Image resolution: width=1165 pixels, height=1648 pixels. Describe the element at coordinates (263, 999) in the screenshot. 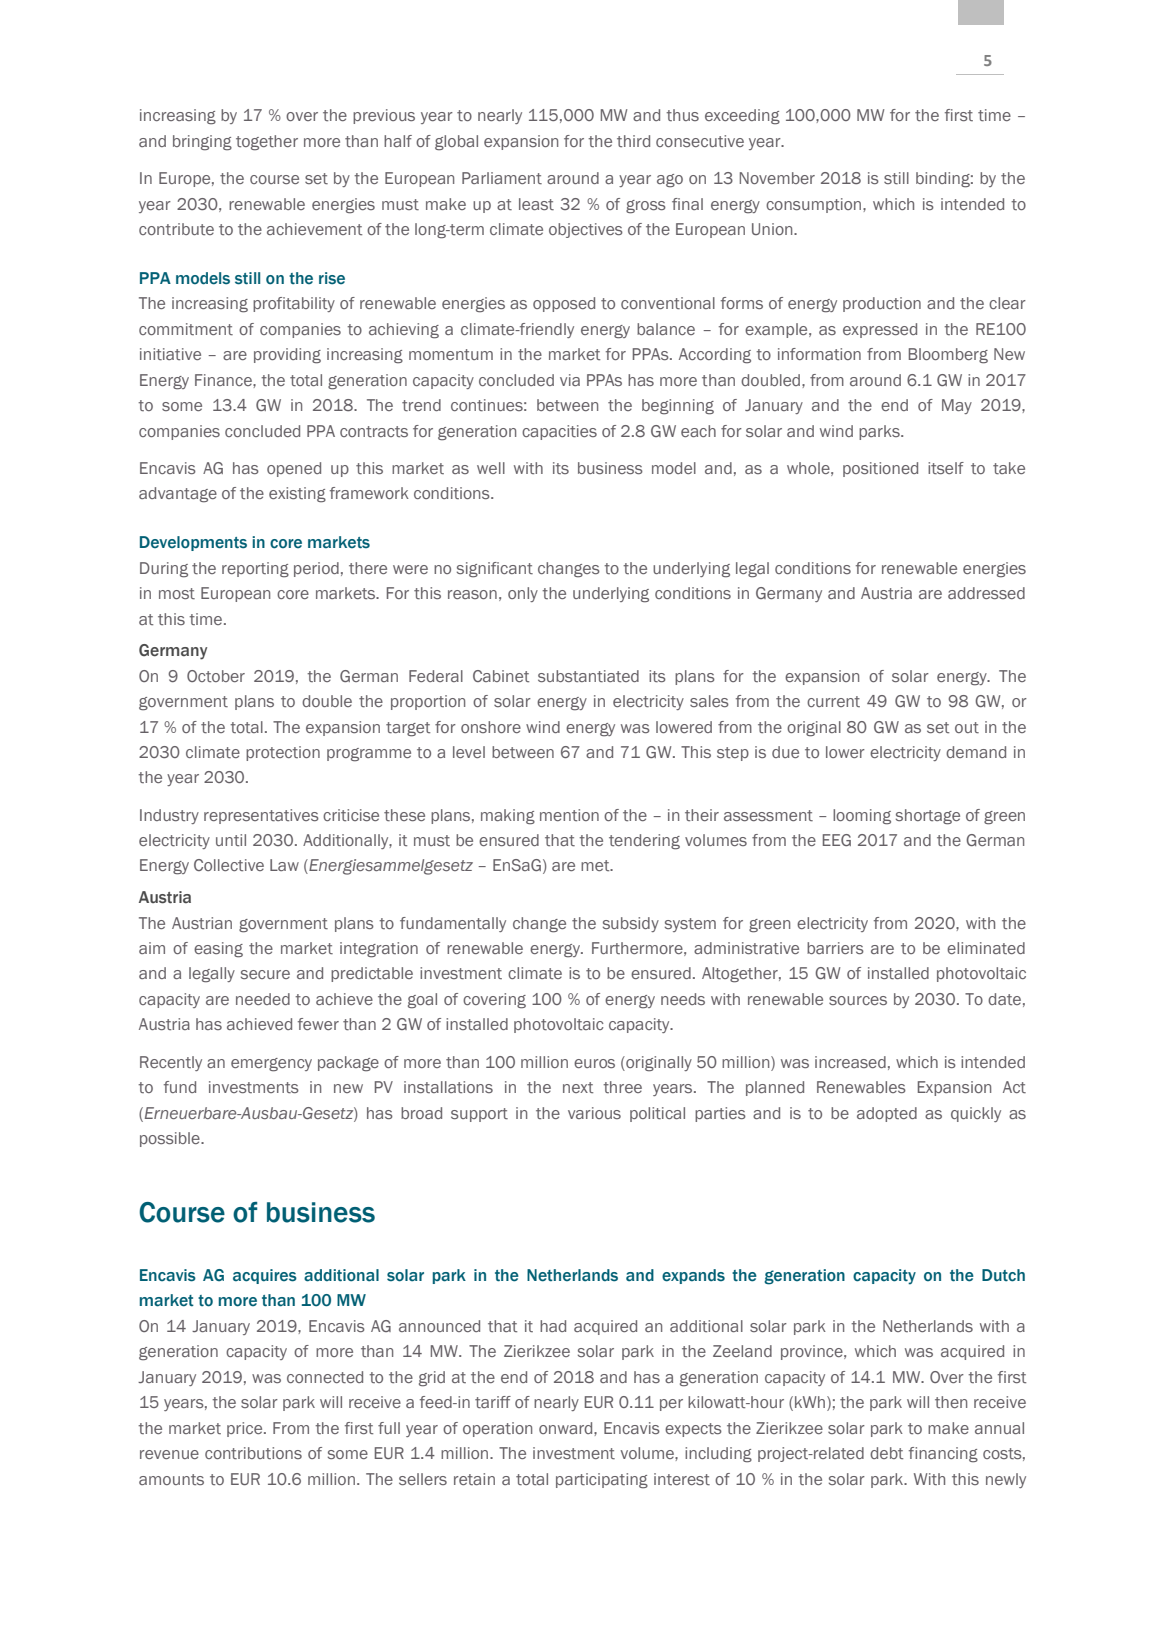

I see `needed` at that location.
